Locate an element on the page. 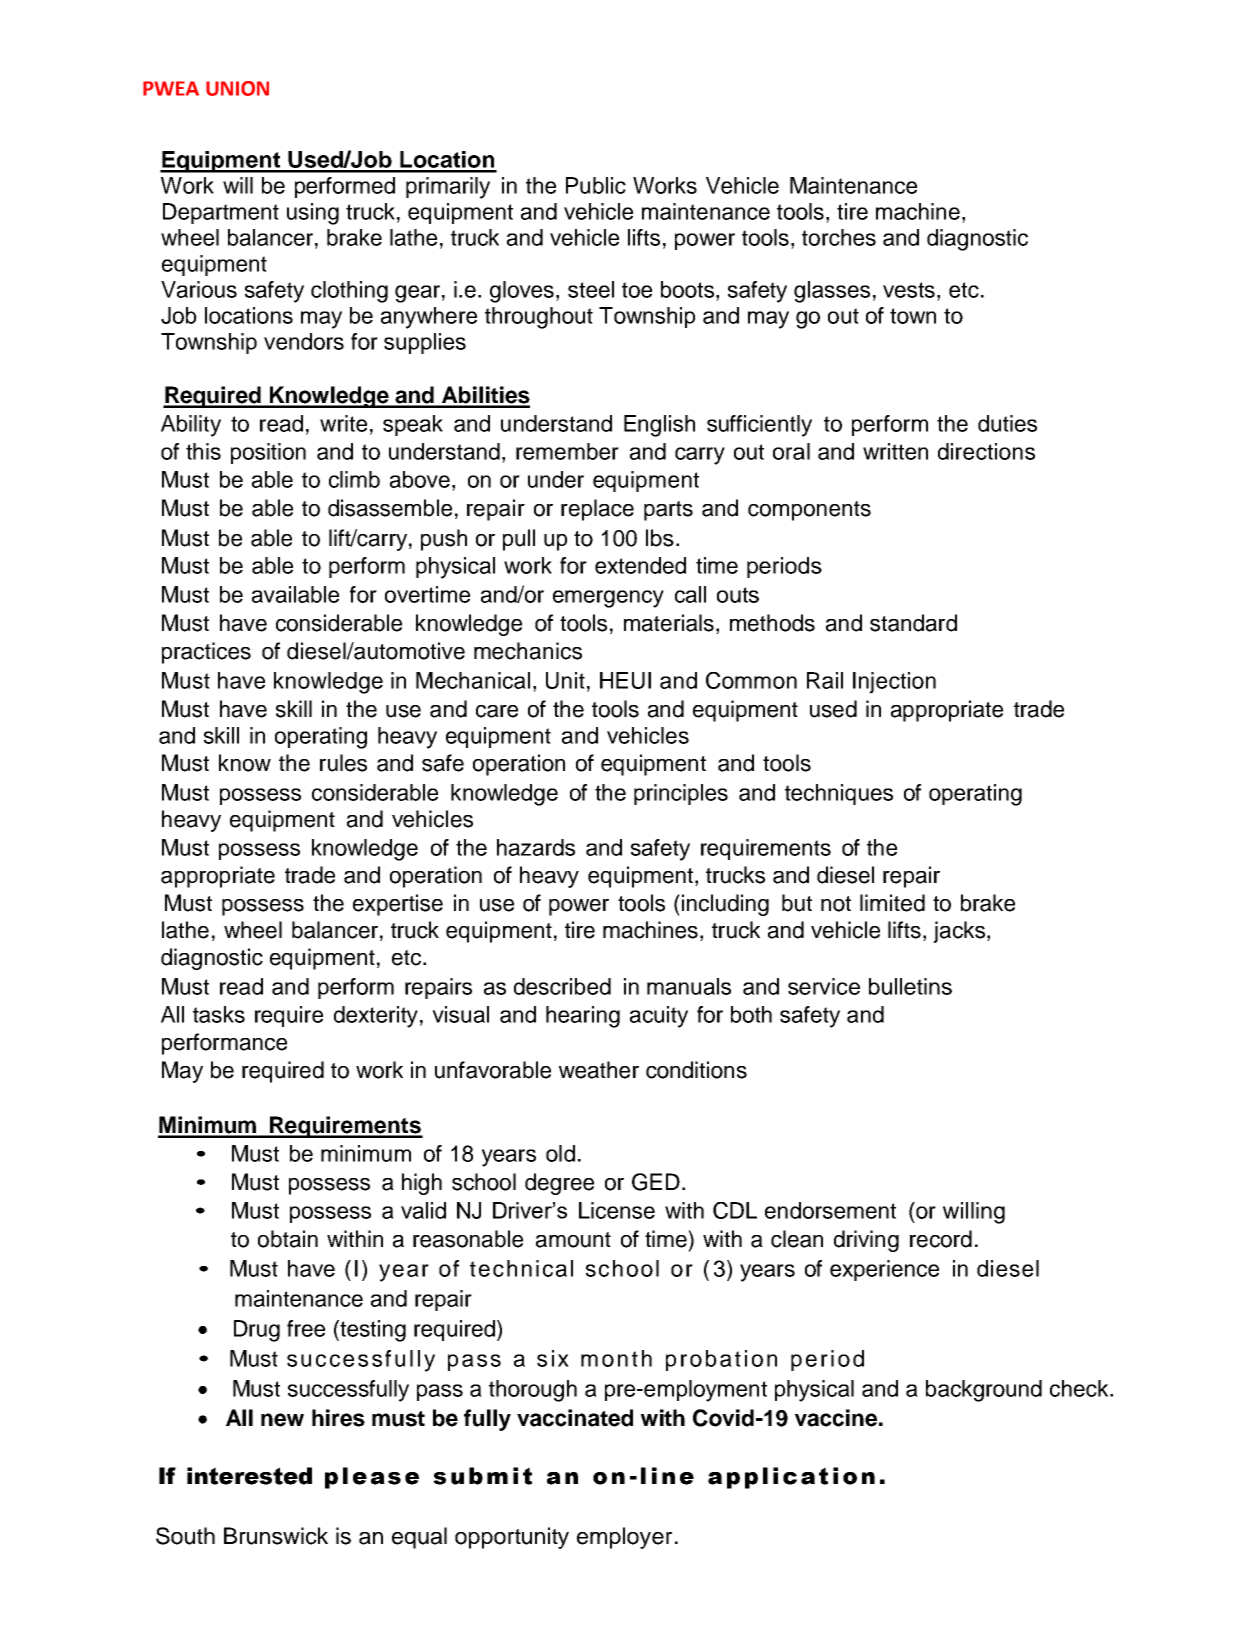 The width and height of the image is (1260, 1628). practices is located at coordinates (206, 653).
